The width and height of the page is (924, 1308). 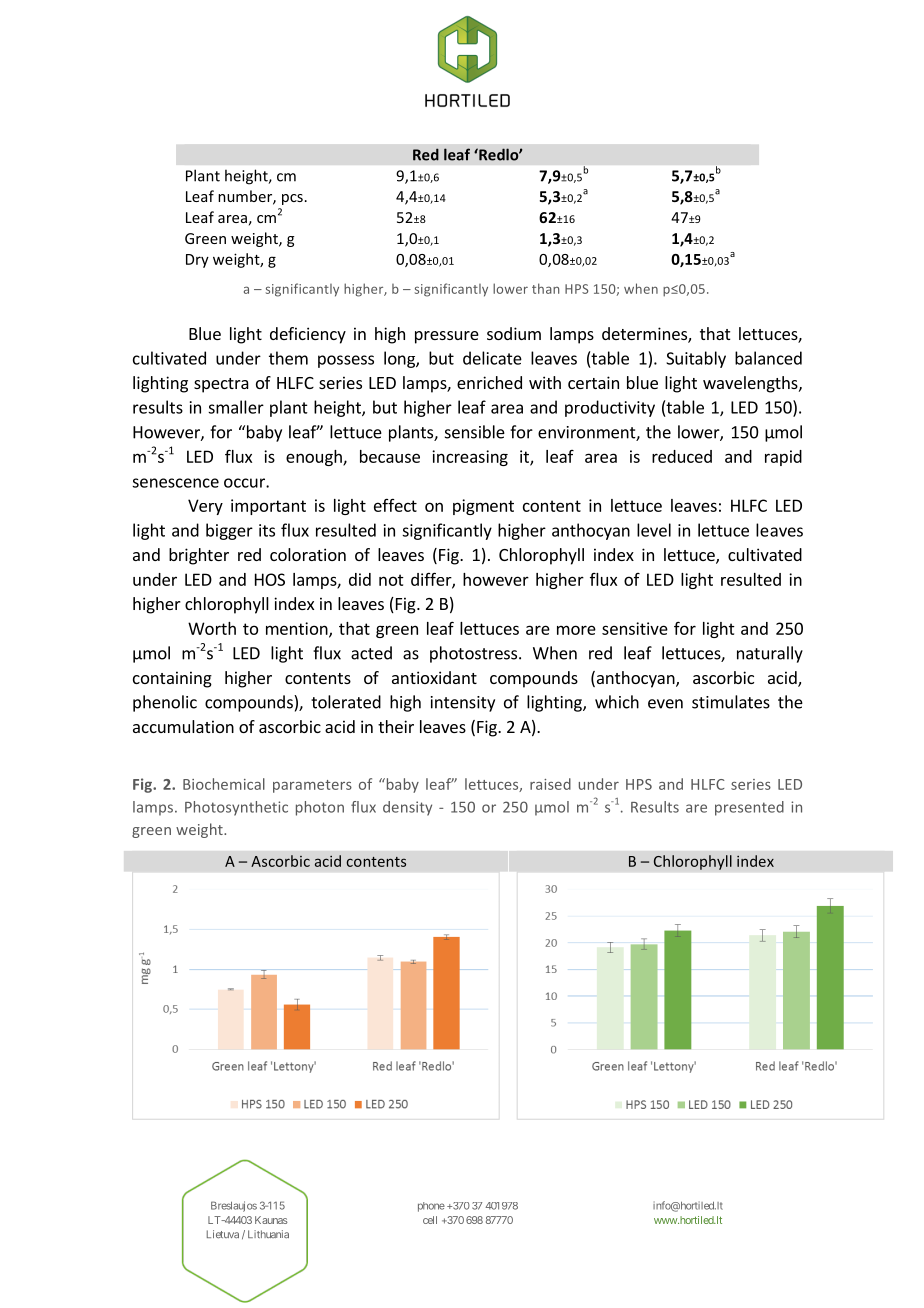 What do you see at coordinates (546, 288) in the page?
I see `than` at bounding box center [546, 288].
